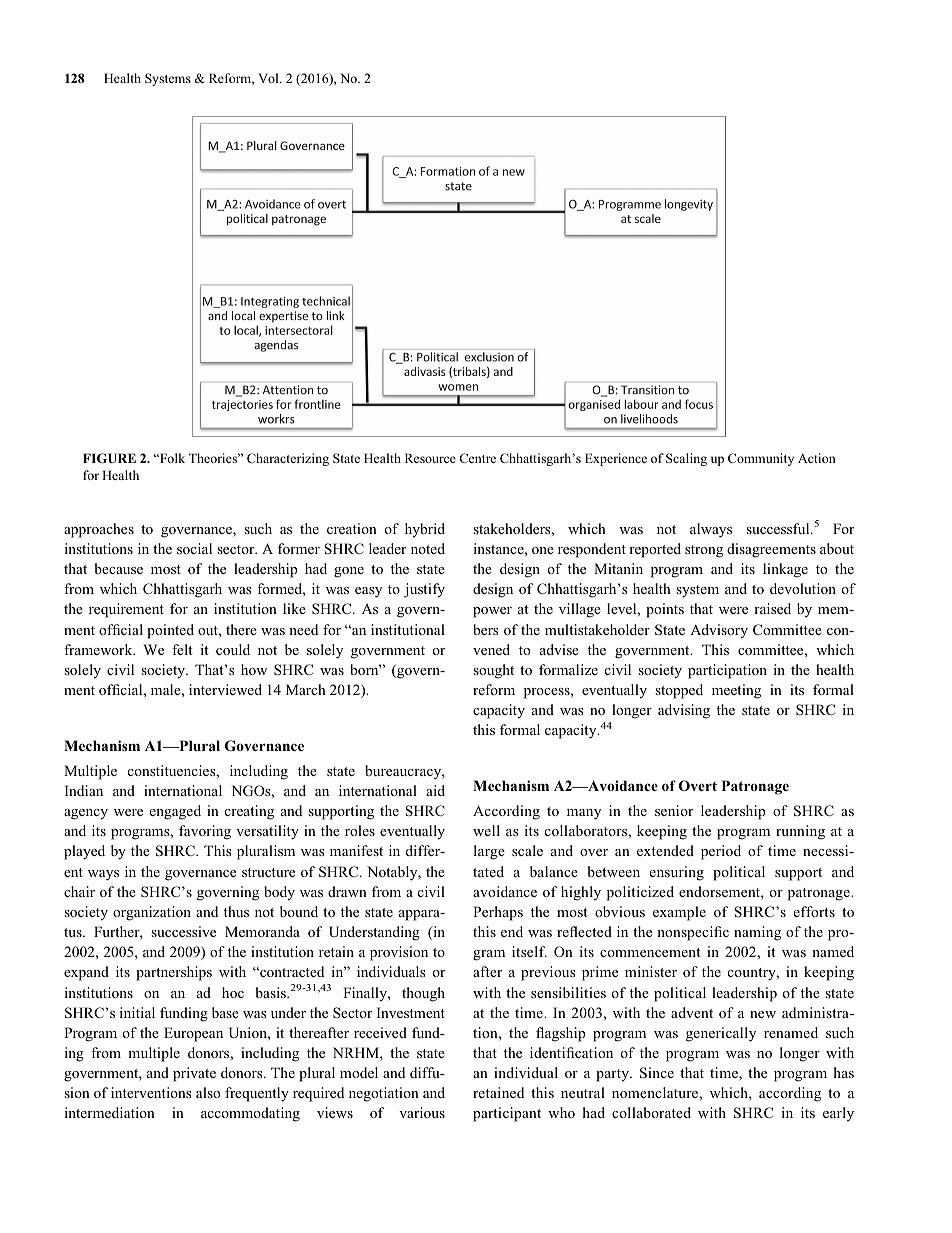  What do you see at coordinates (814, 911) in the image?
I see `efforts` at bounding box center [814, 911].
